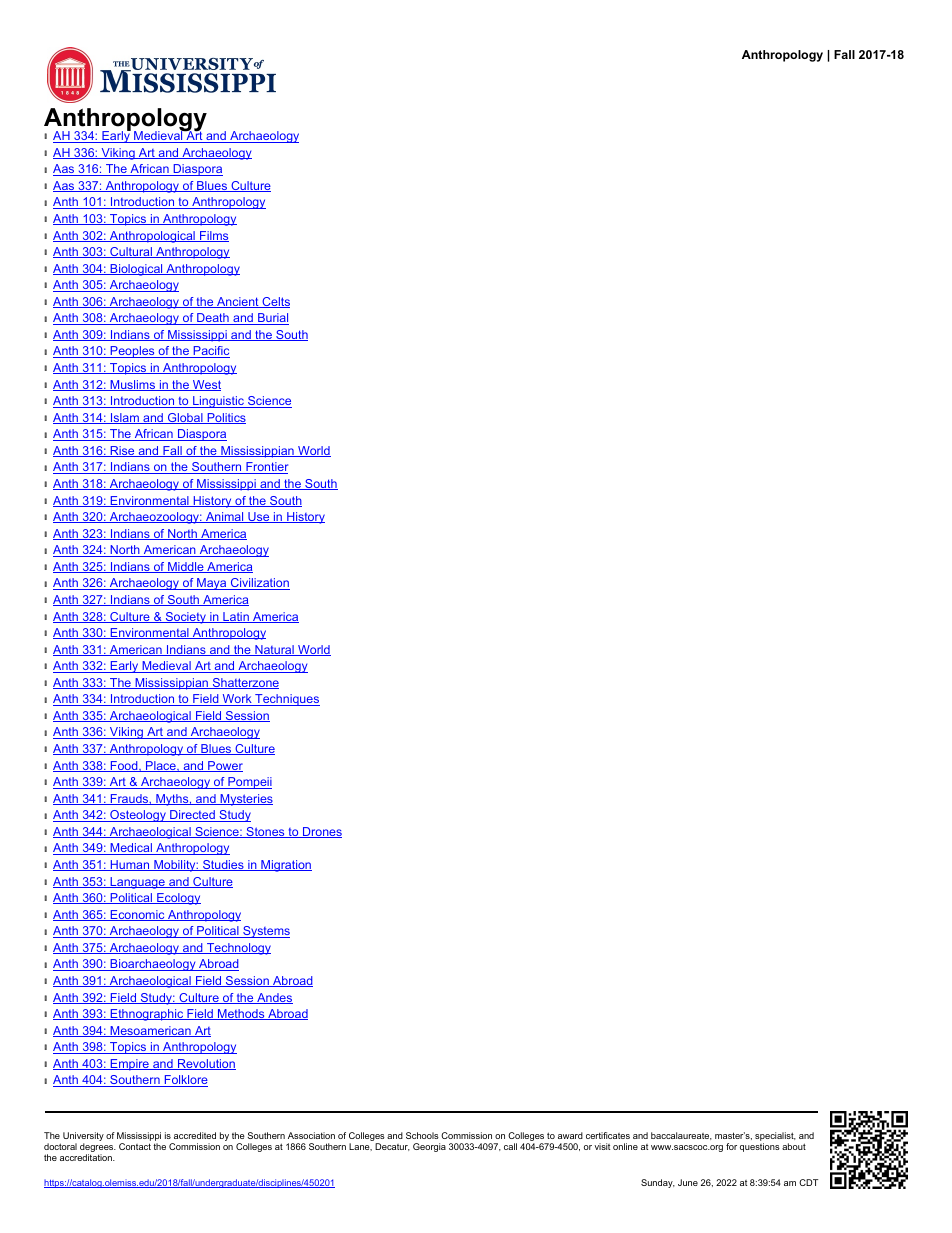 The image size is (952, 1233). Describe the element at coordinates (122, 451) in the page. I see `Rise` at that location.
